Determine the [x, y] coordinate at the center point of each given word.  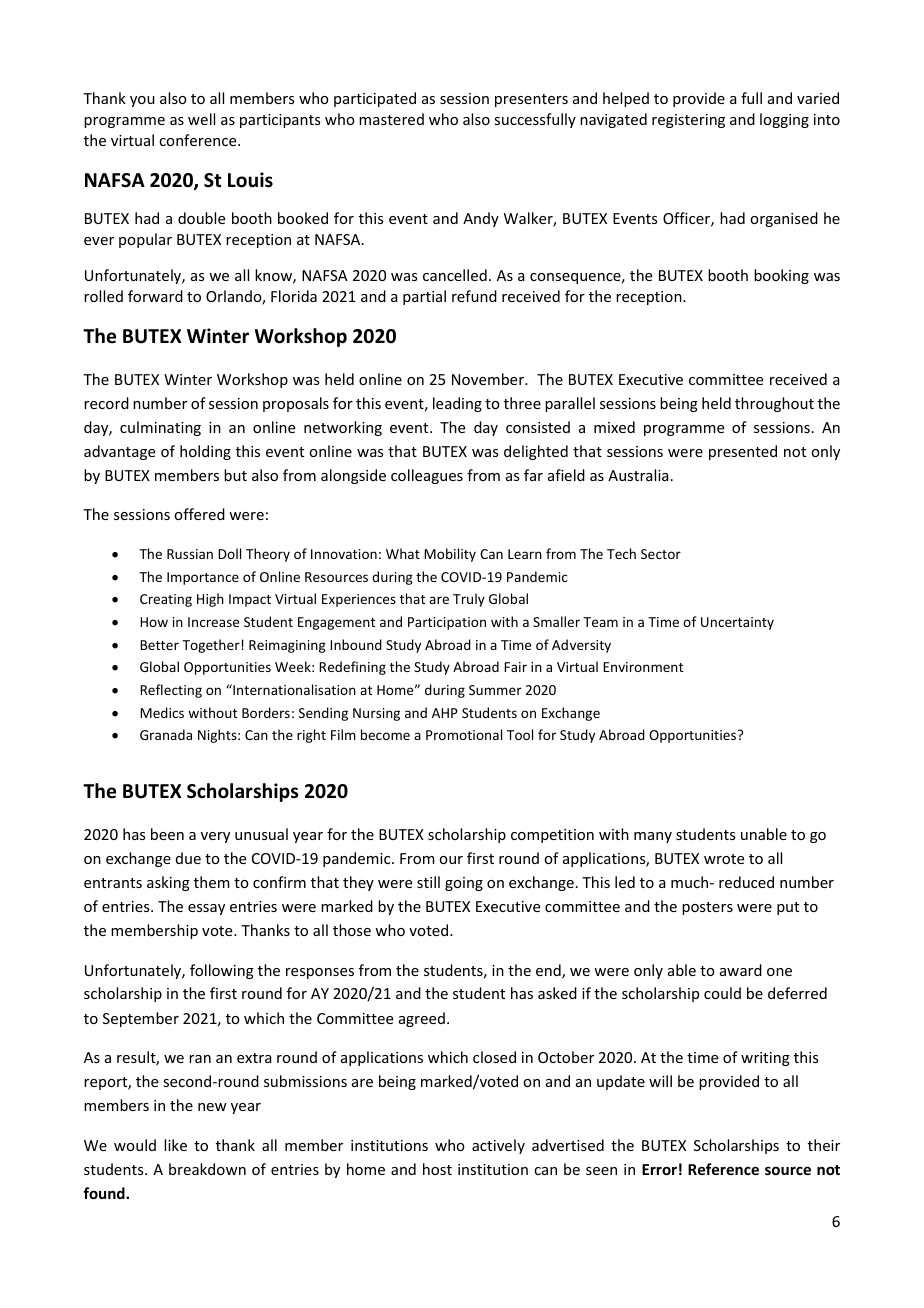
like [175, 1145]
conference [199, 140]
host [437, 1169]
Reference [723, 1169]
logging [784, 120]
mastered [391, 119]
